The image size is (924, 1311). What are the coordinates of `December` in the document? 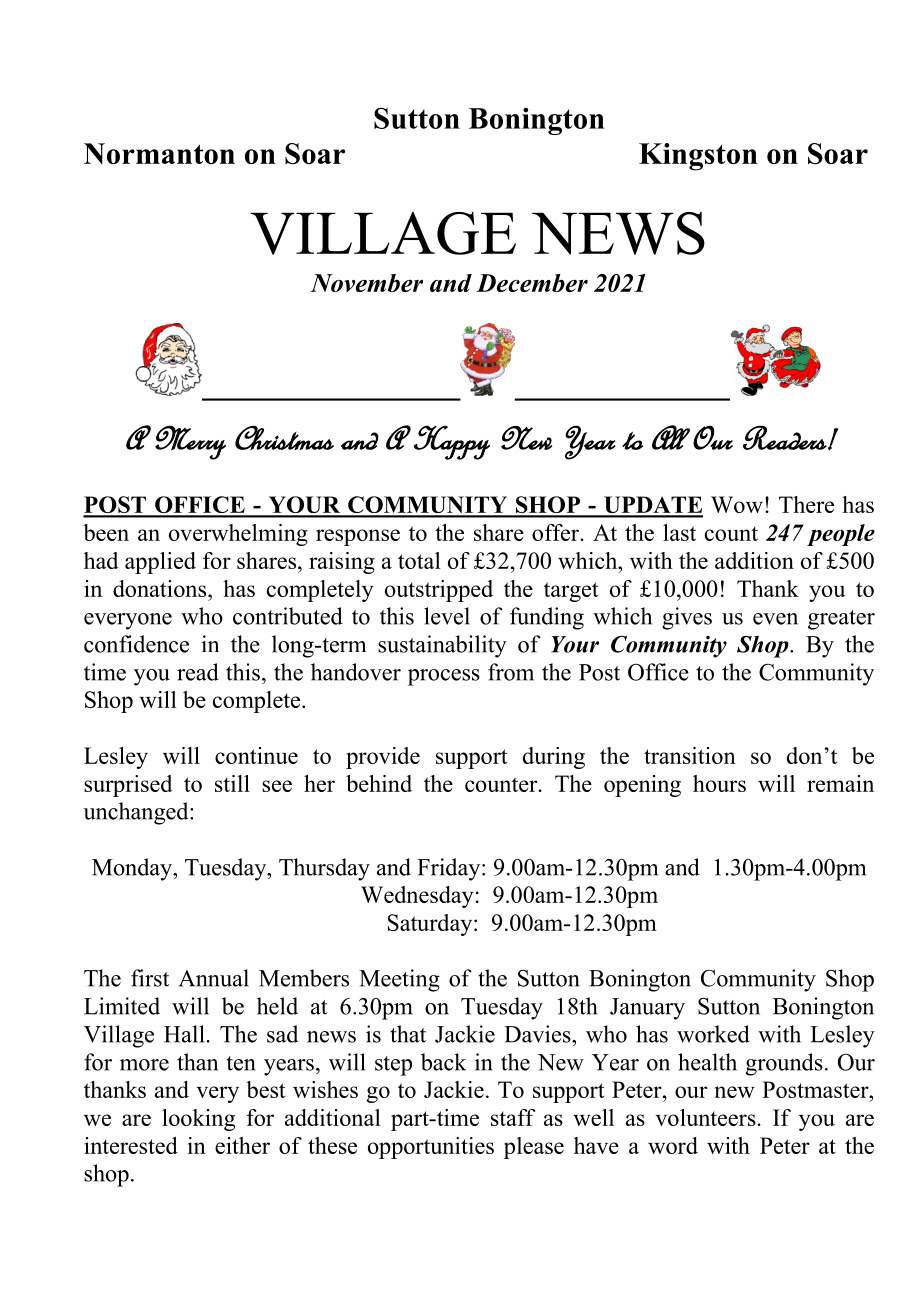 It's located at (532, 283).
